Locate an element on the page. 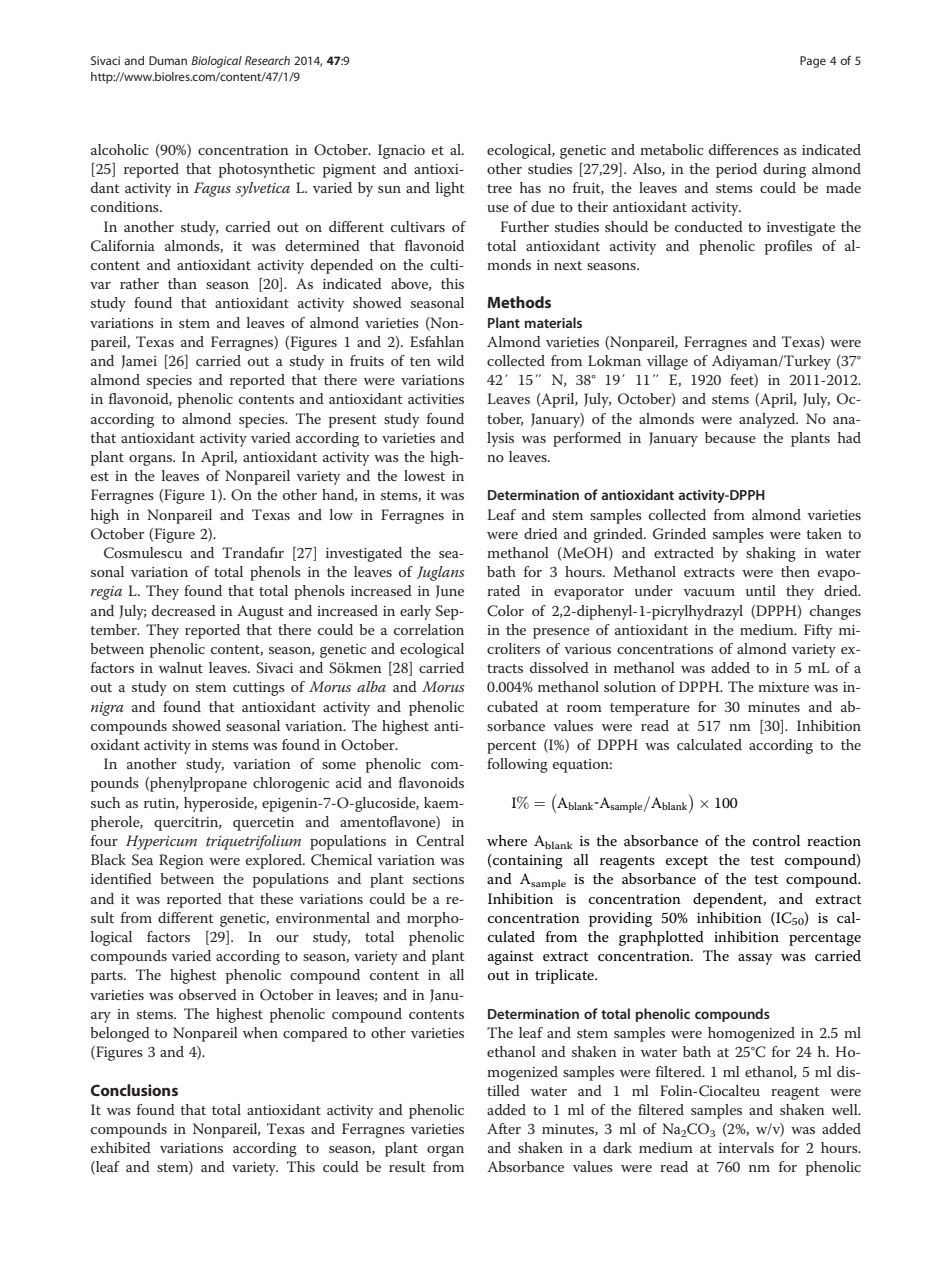 This page has height=1270, width=952. intervals is located at coordinates (746, 1147).
